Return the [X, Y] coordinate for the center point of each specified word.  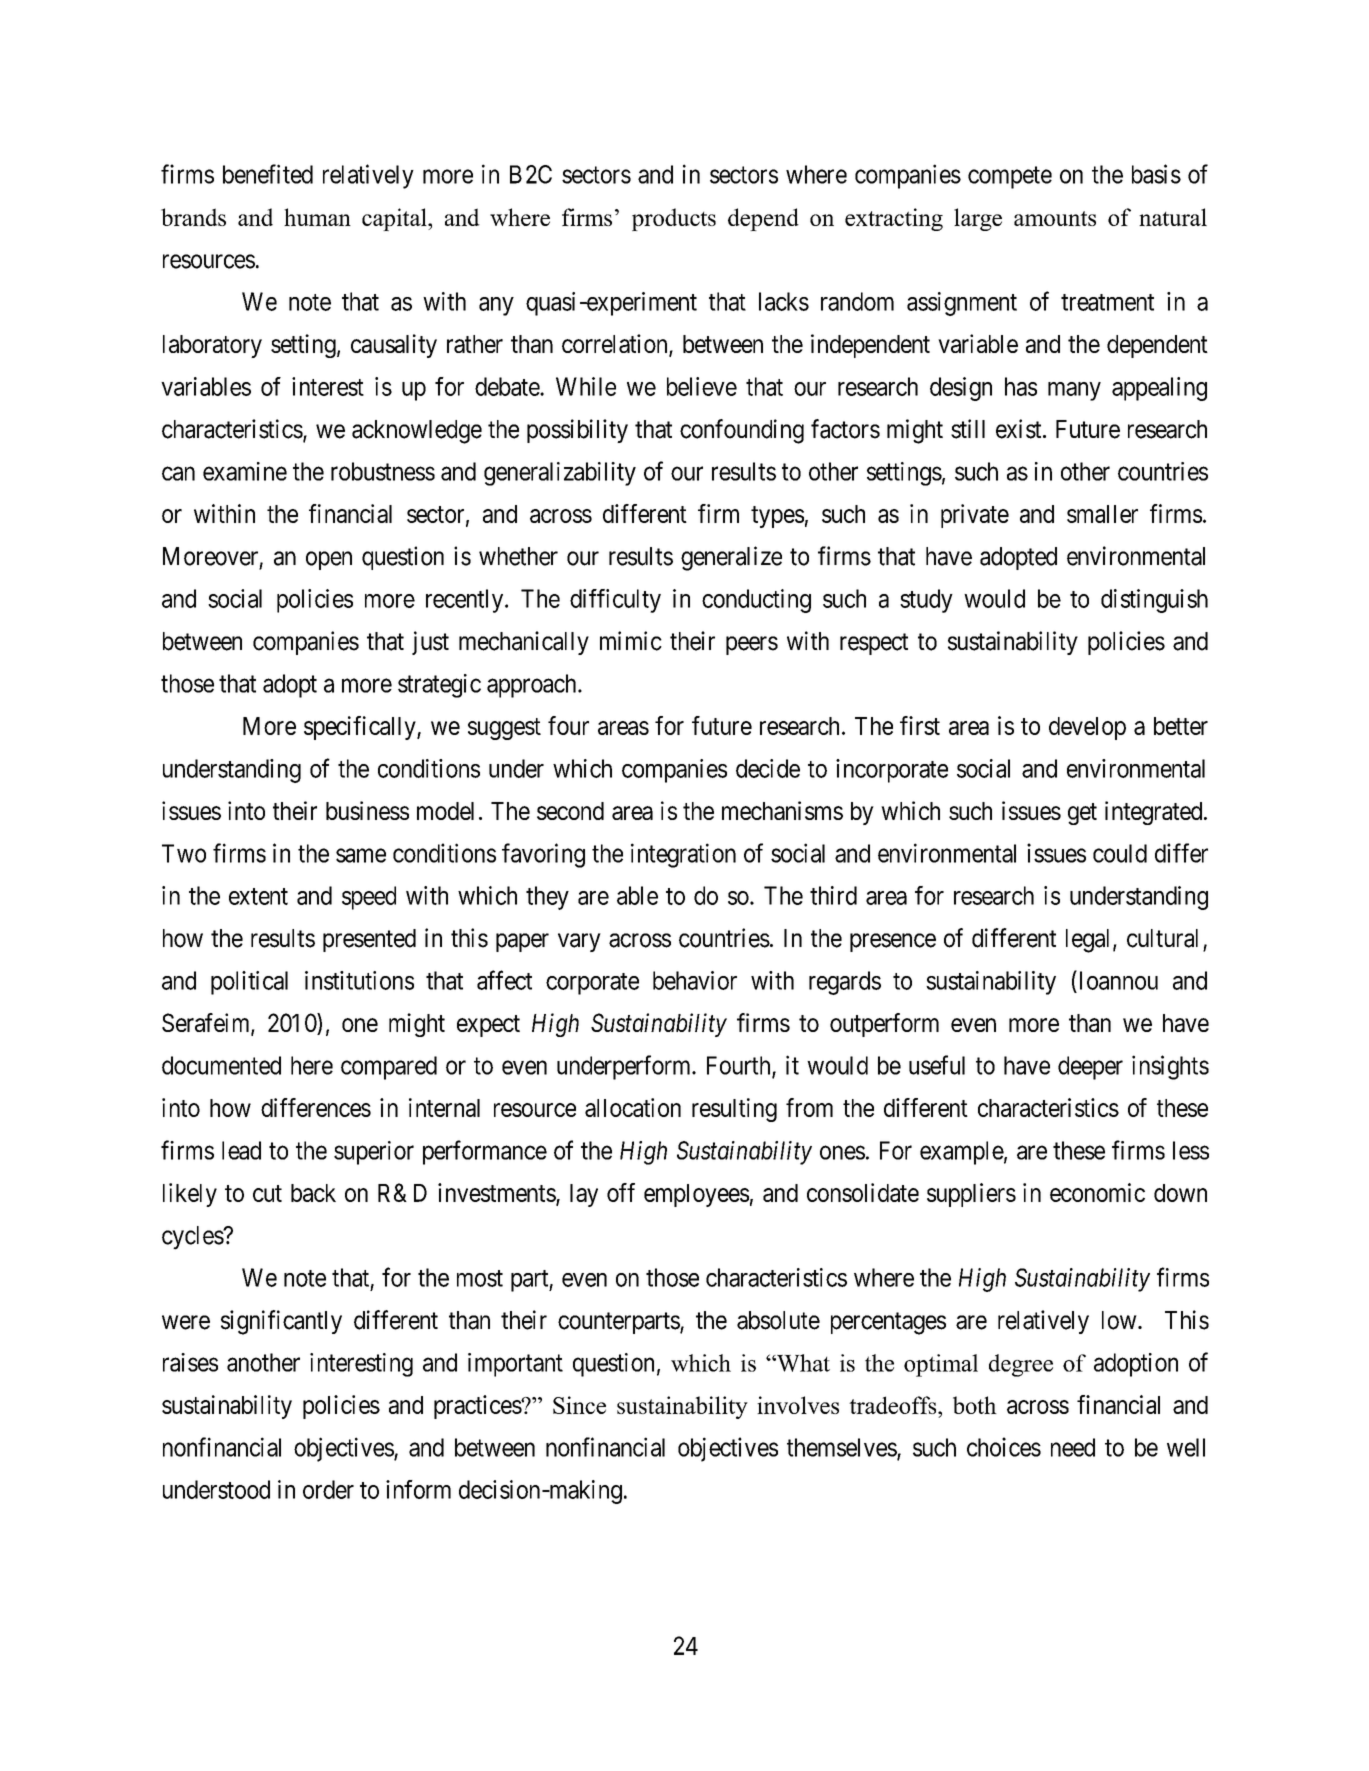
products [674, 219]
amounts [1055, 218]
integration [683, 855]
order [328, 1489]
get [1082, 814]
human [317, 217]
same [361, 855]
